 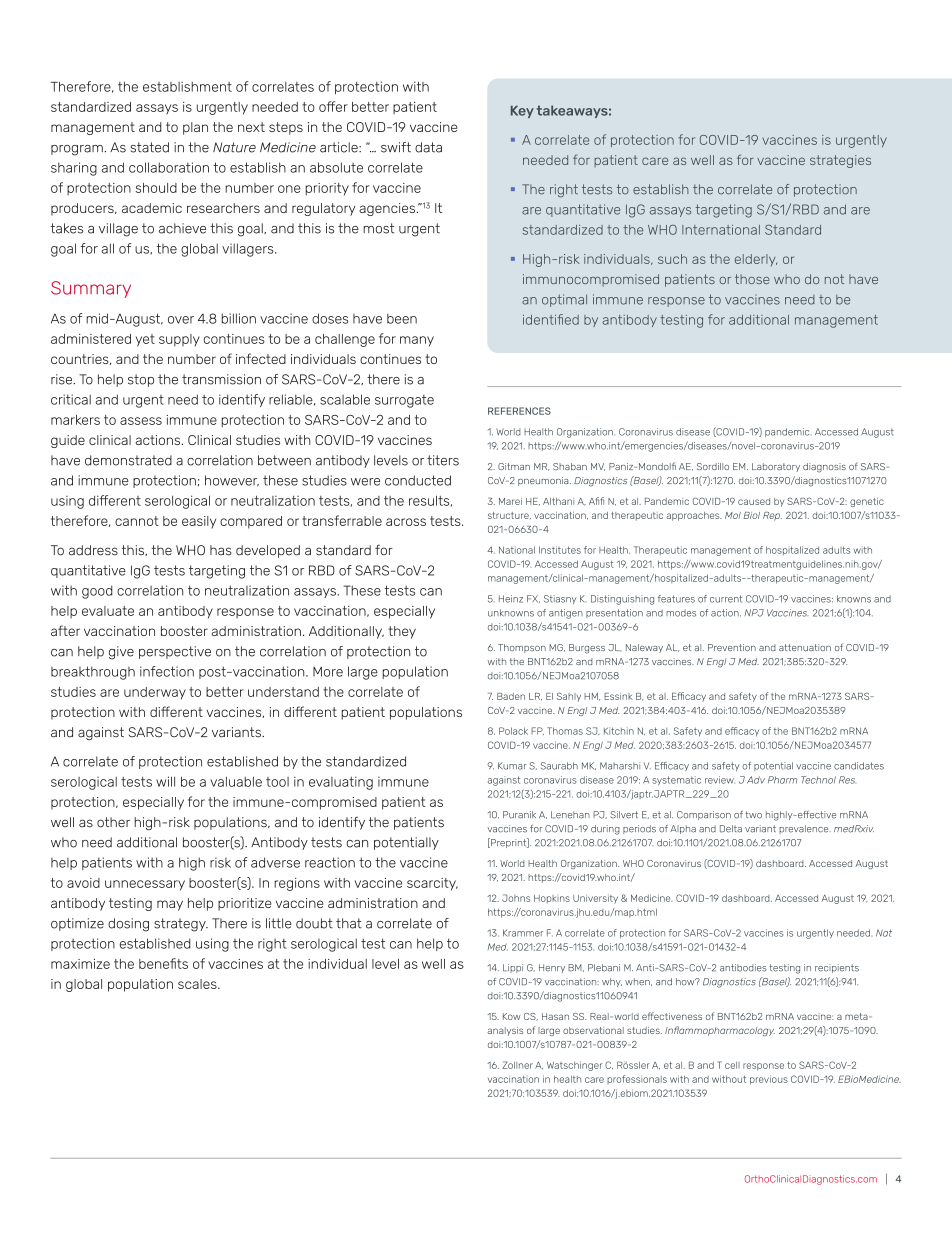 What do you see at coordinates (108, 611) in the page?
I see `evaluate` at bounding box center [108, 611].
